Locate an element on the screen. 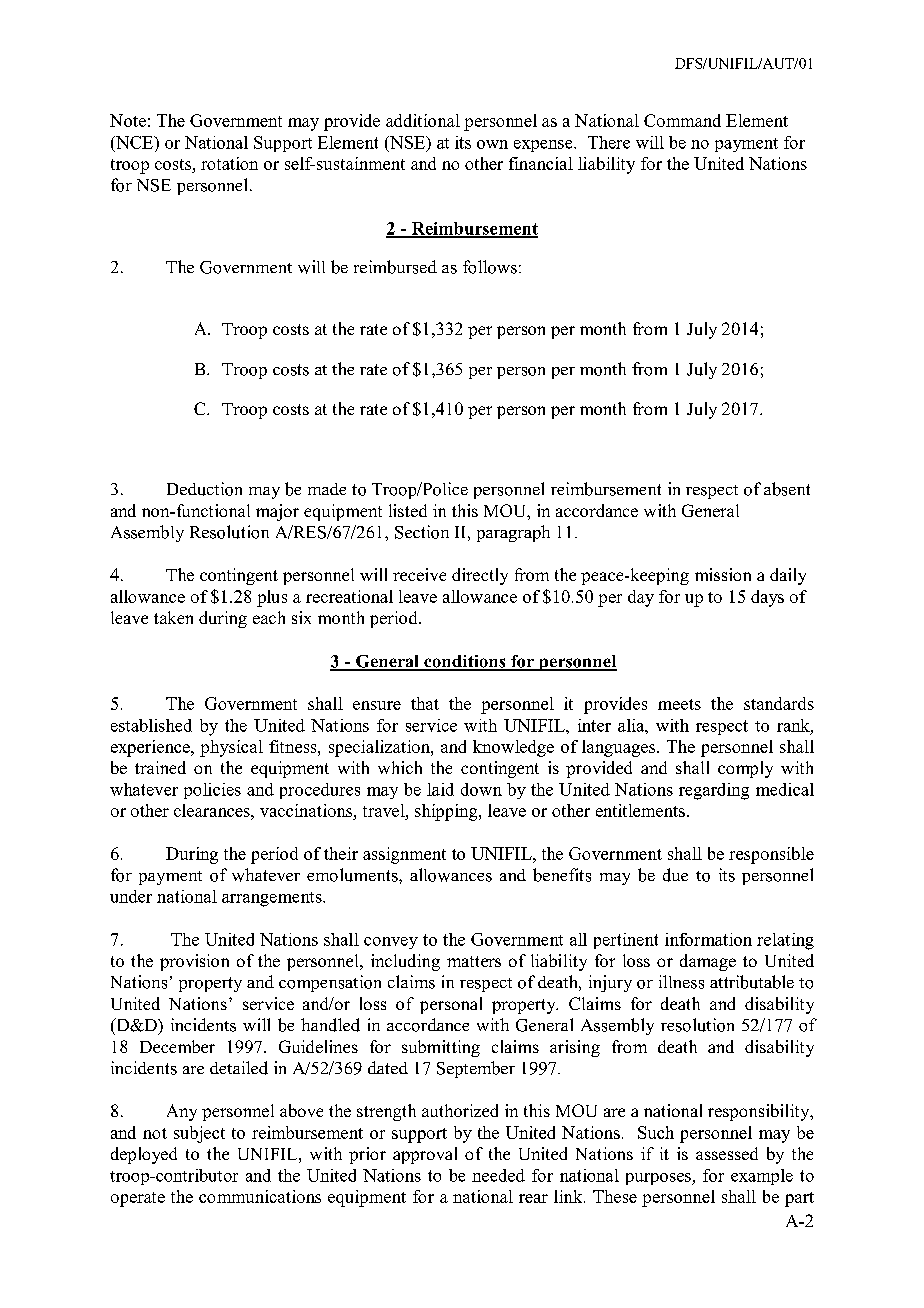  matters is located at coordinates (474, 961).
